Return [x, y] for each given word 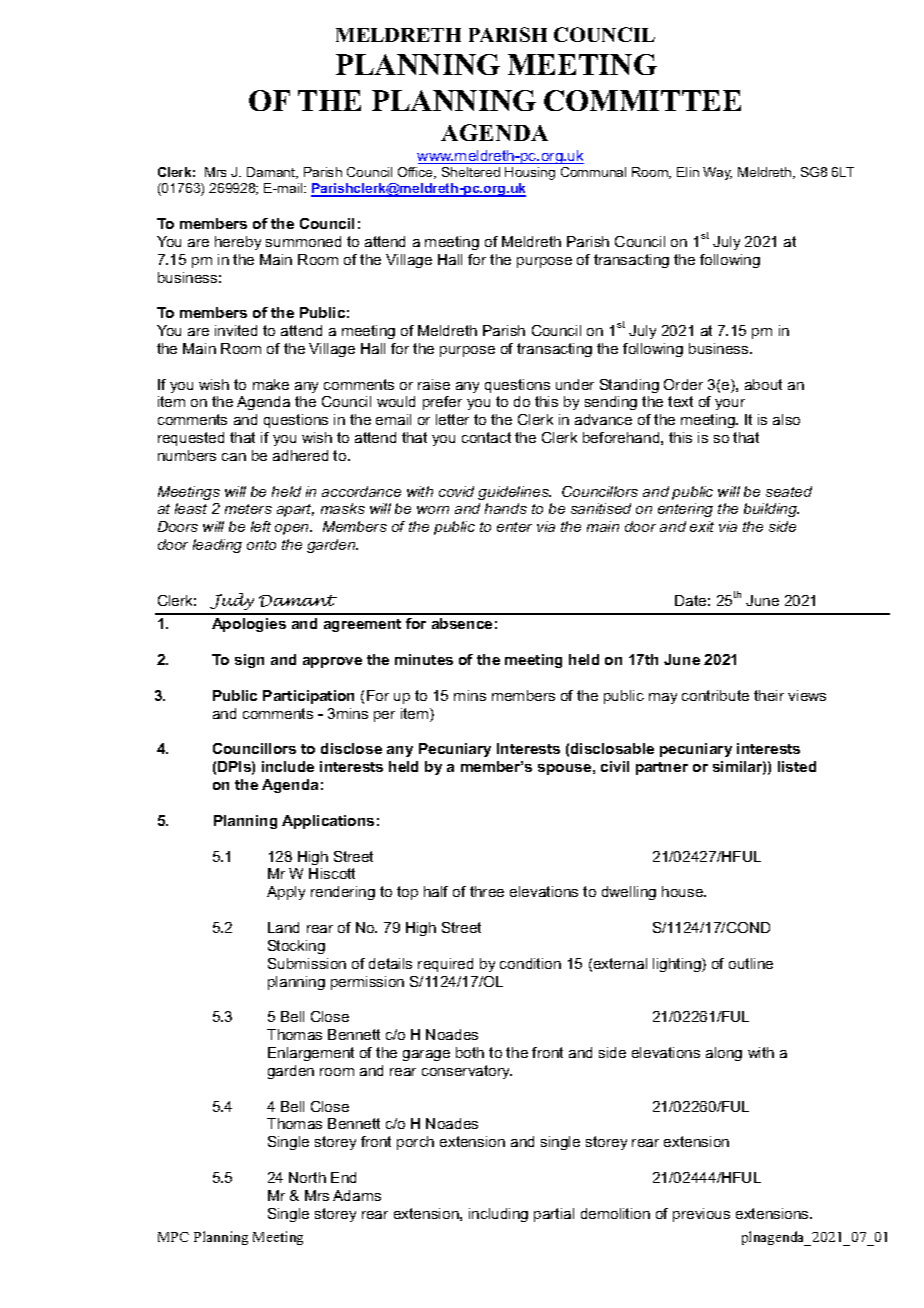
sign [249, 661]
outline [751, 963]
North [307, 1177]
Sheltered [471, 172]
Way [717, 173]
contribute [715, 695]
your [730, 404]
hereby [238, 243]
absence [462, 623]
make [271, 384]
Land [283, 927]
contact [486, 437]
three [487, 891]
